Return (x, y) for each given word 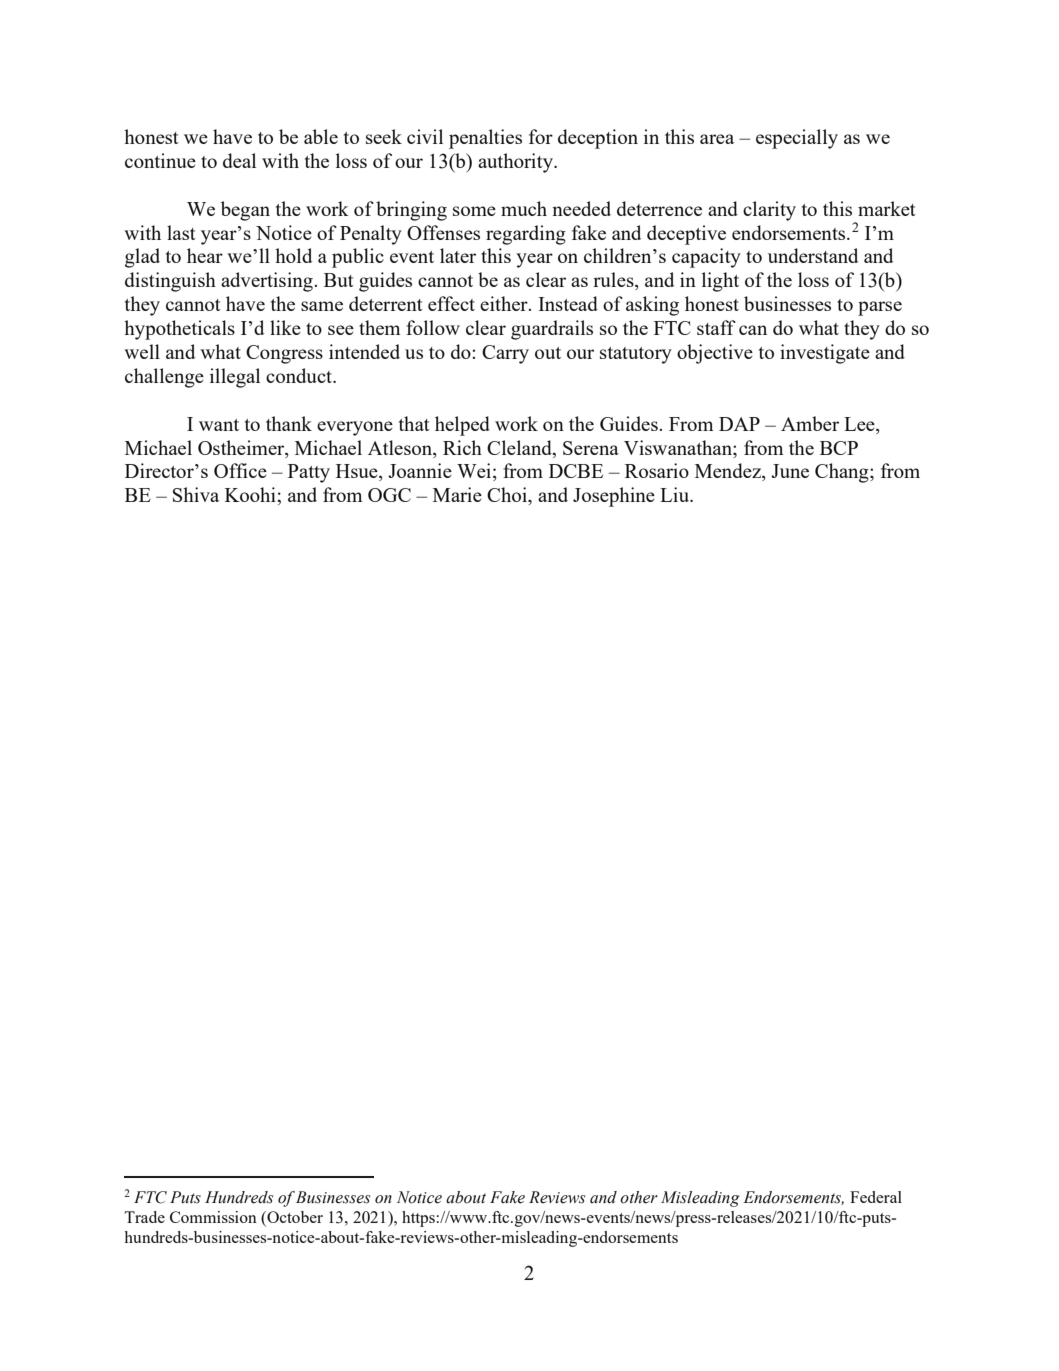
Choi (508, 496)
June (790, 471)
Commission (213, 1217)
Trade (144, 1217)
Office (240, 470)
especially (797, 139)
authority (517, 163)
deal (239, 160)
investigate (825, 354)
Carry (505, 354)
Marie (457, 494)
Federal (876, 1197)
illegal (235, 378)
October (294, 1217)
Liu (676, 494)
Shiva (196, 494)
